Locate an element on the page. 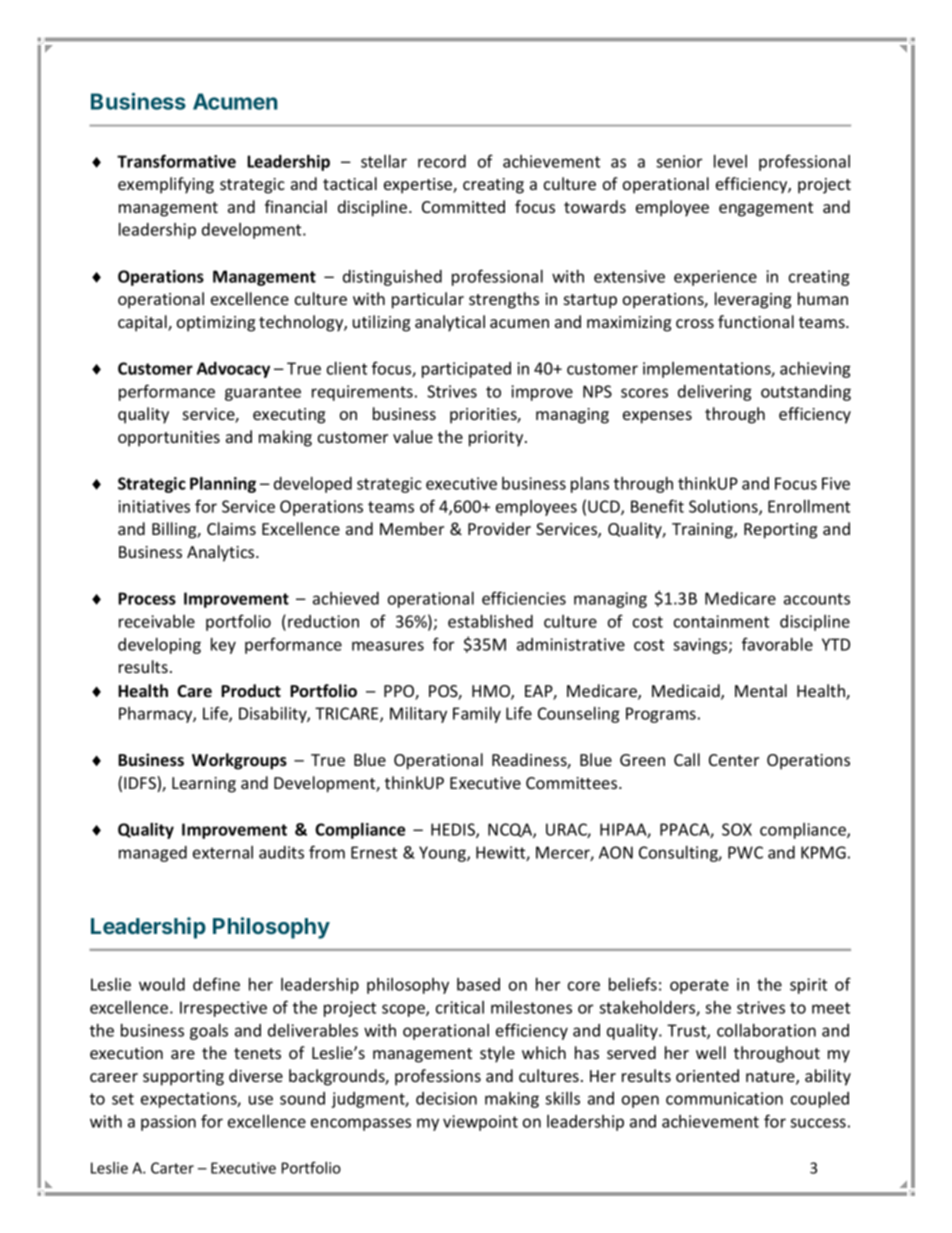 The width and height of the page is (952, 1233). Committed is located at coordinates (463, 206).
